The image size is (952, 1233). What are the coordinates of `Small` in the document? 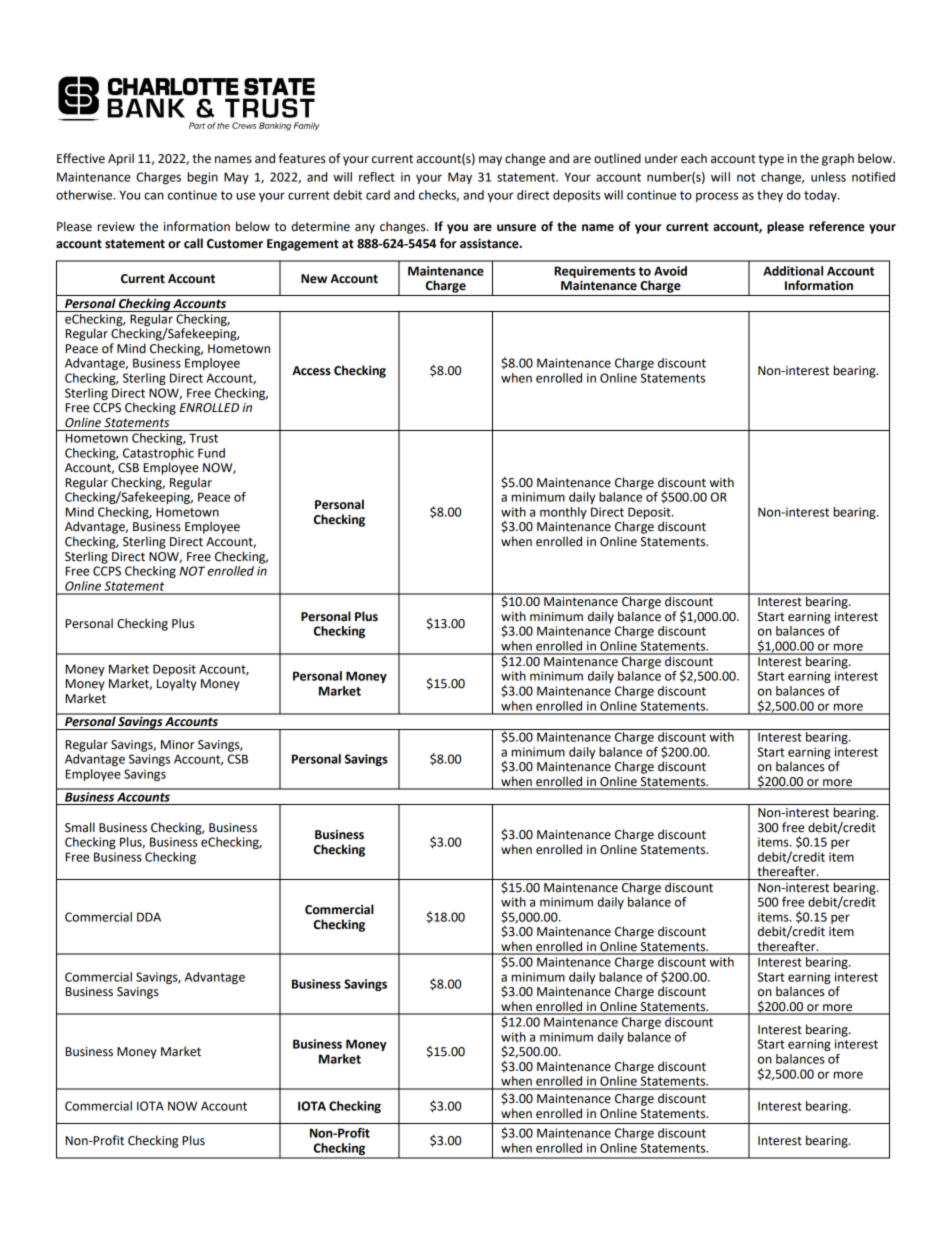 It's located at (80, 827).
